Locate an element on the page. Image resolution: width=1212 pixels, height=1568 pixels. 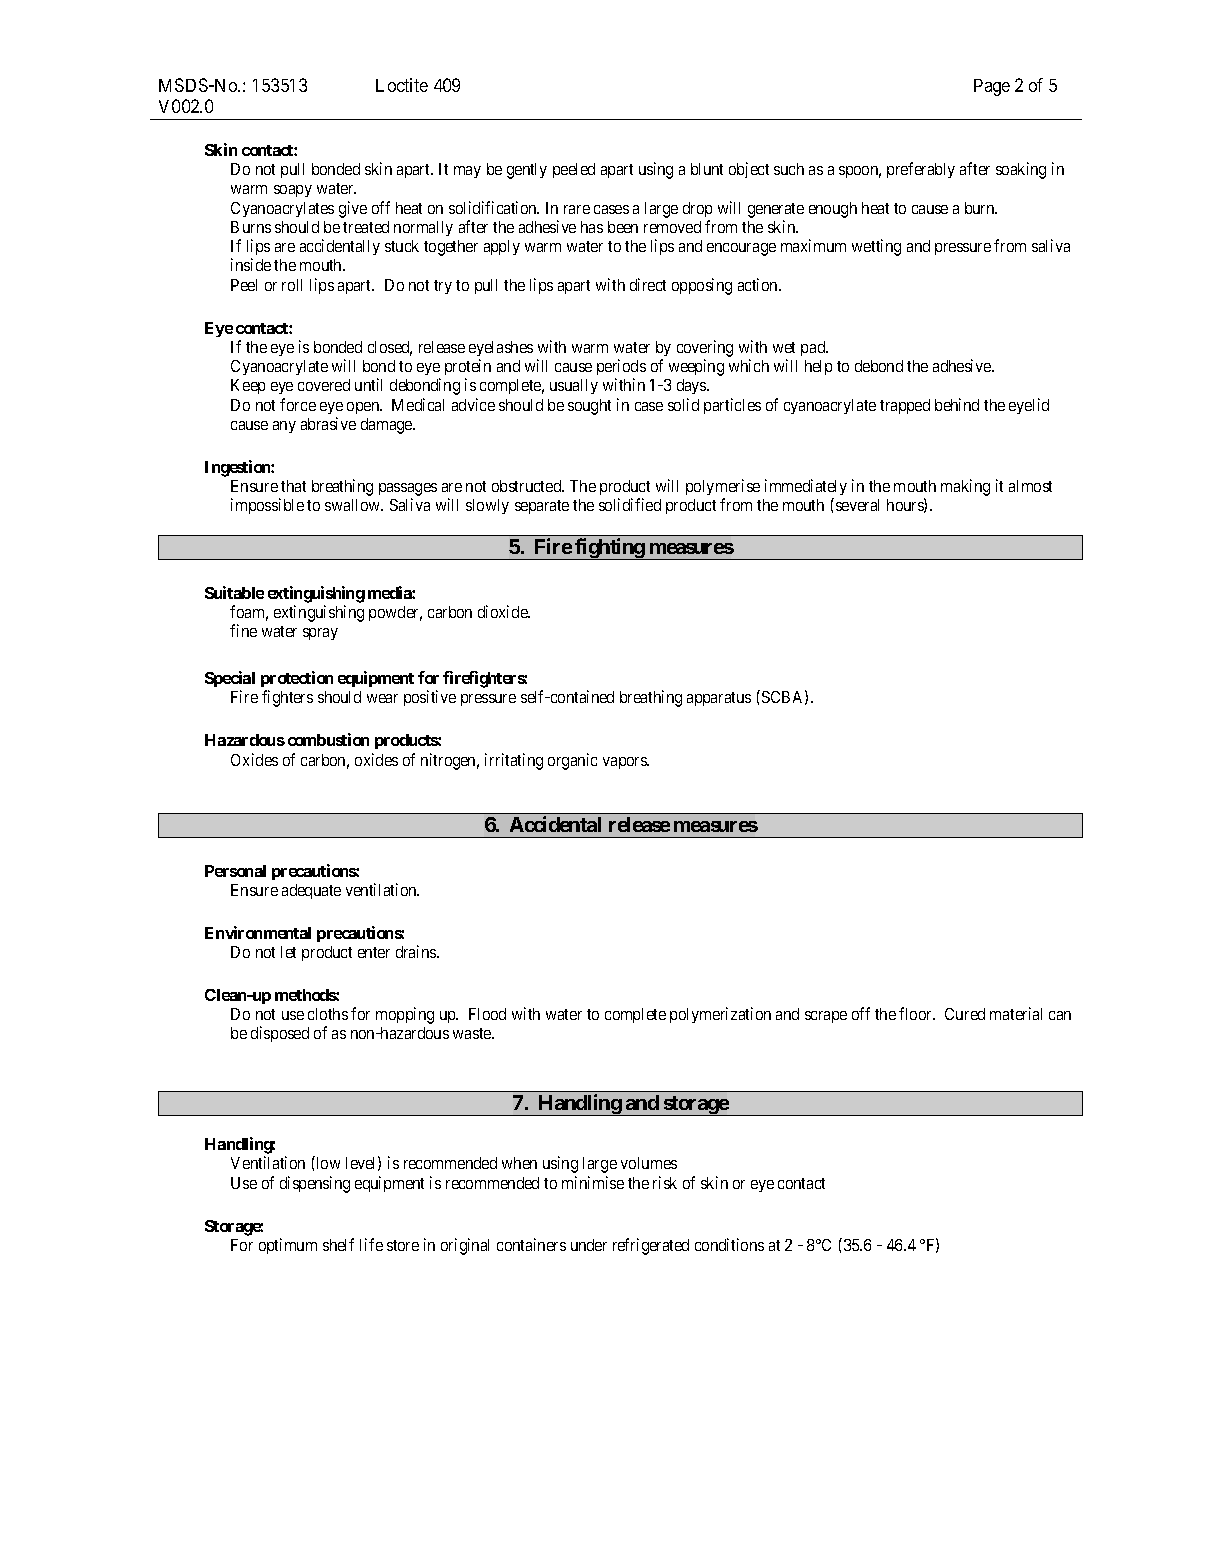
covered is located at coordinates (324, 385).
